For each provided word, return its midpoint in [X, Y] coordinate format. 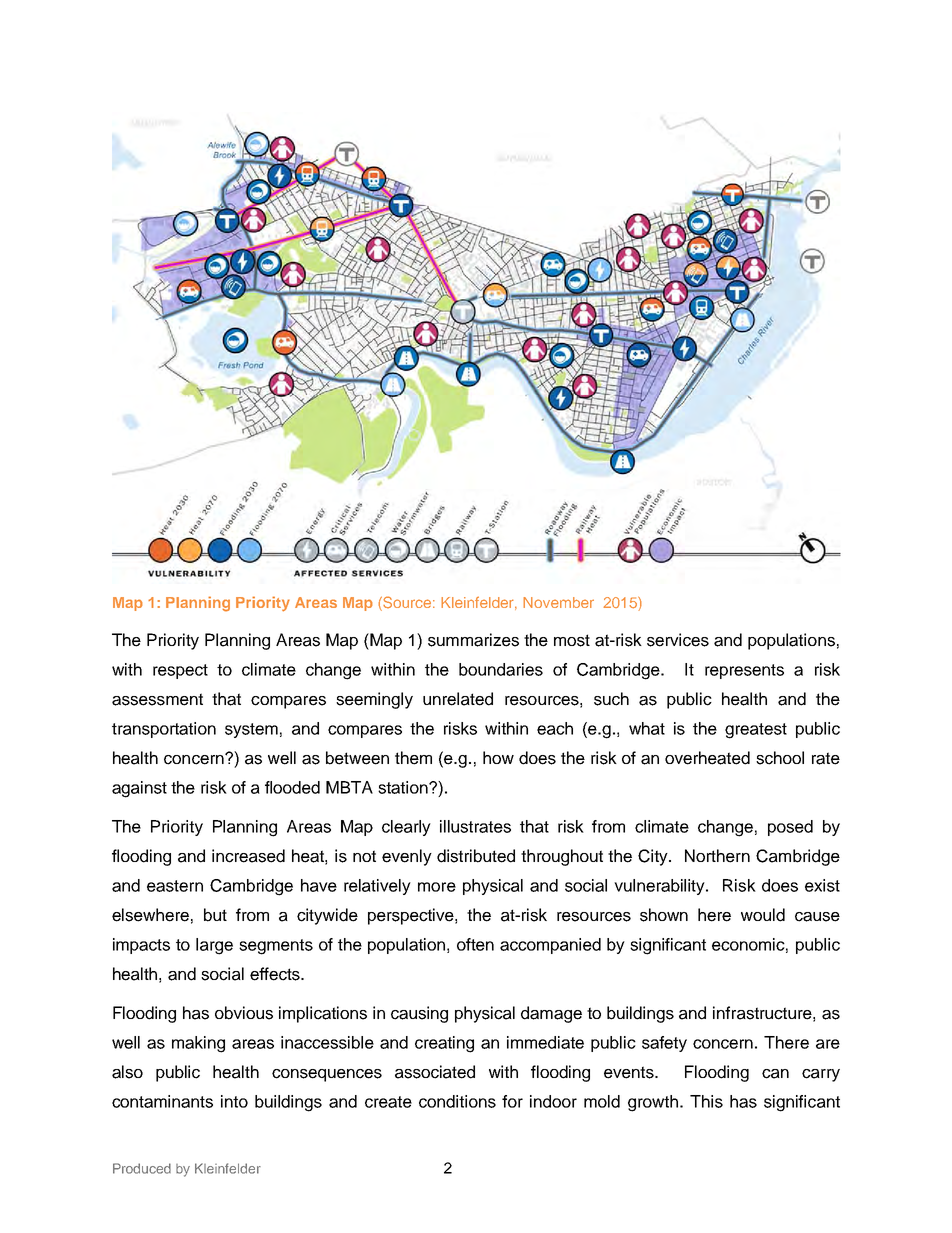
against [139, 789]
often [475, 944]
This [706, 1101]
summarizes [473, 640]
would [763, 915]
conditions [457, 1101]
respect [180, 671]
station [404, 787]
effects [276, 974]
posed [790, 828]
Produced [142, 1168]
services [678, 640]
